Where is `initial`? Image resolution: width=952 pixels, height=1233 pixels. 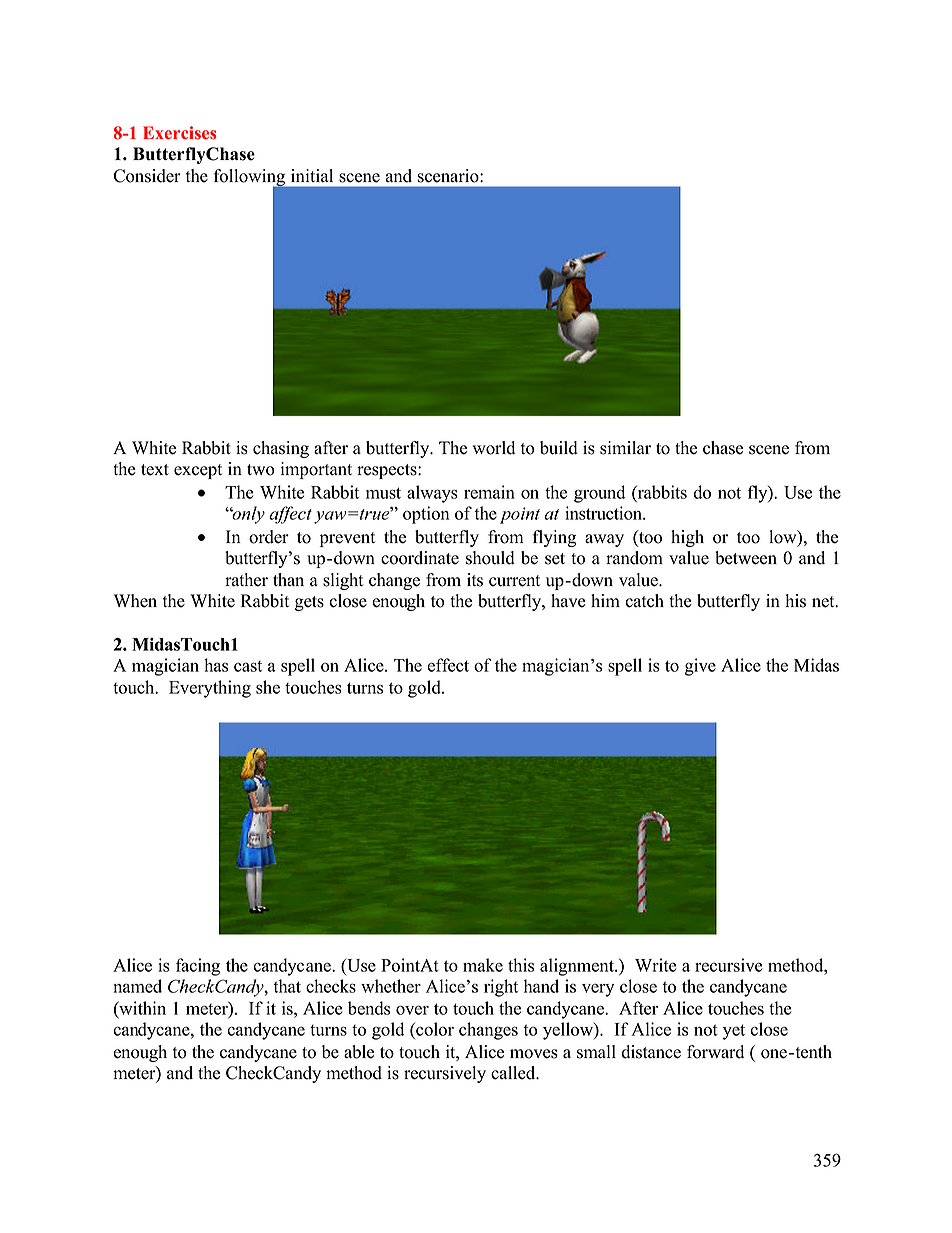 initial is located at coordinates (312, 175).
